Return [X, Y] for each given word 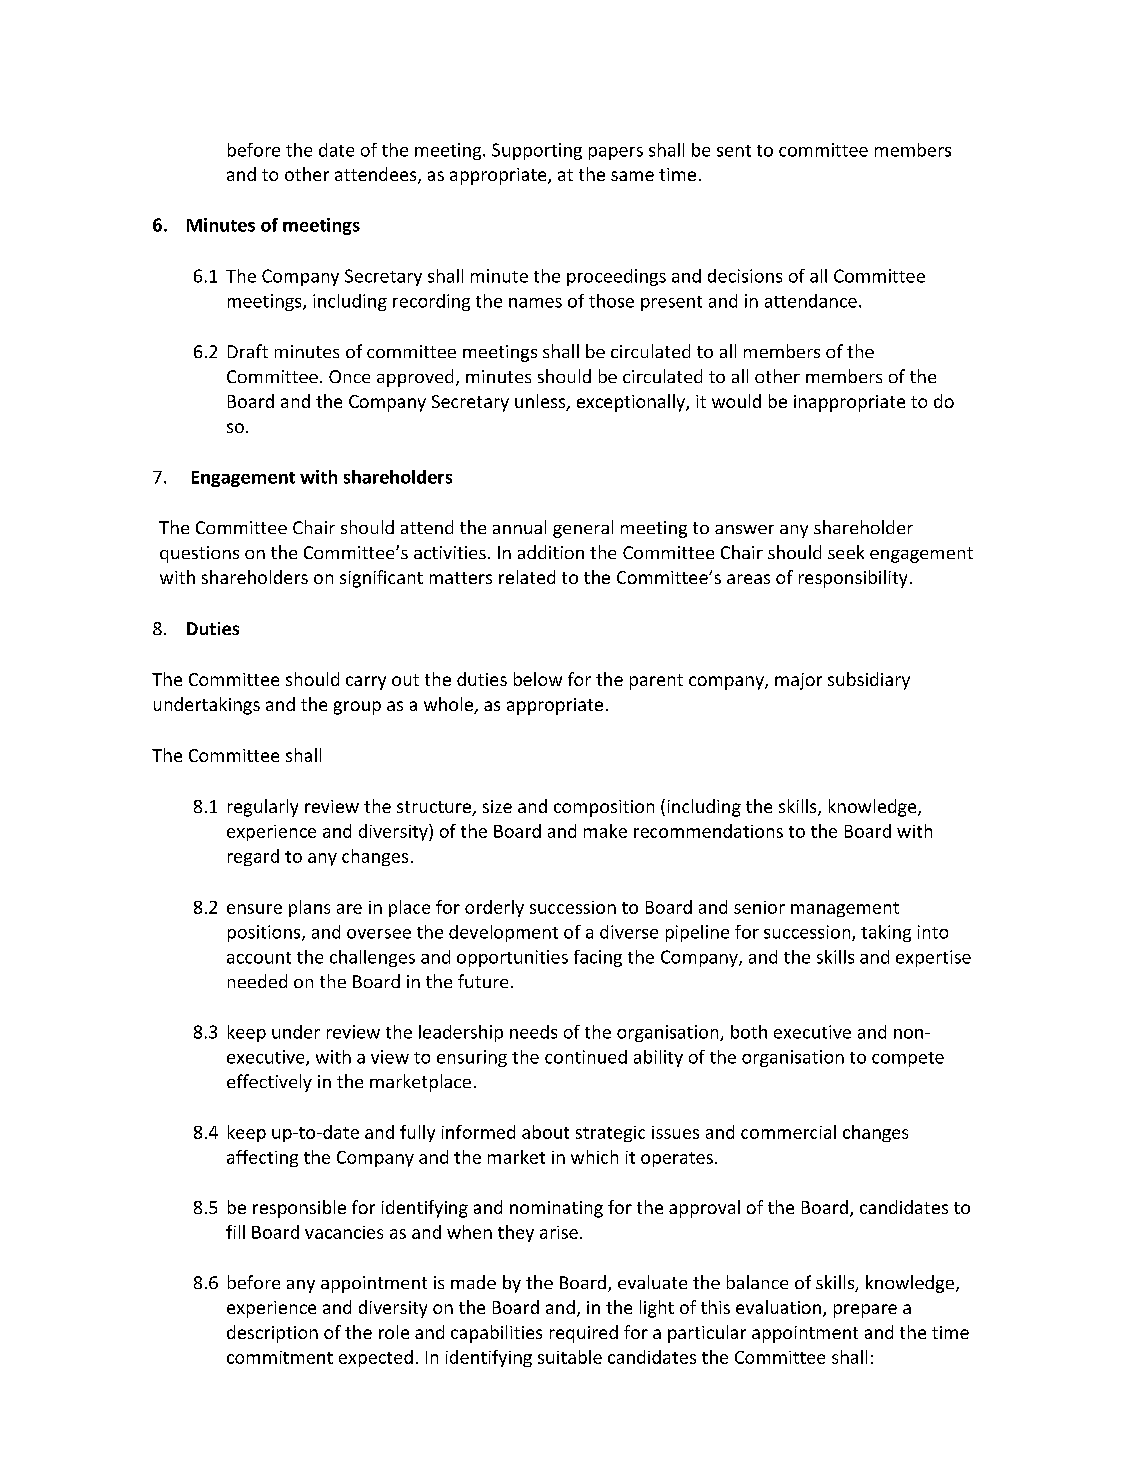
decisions [745, 276]
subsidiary [869, 681]
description [272, 1334]
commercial [788, 1132]
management [845, 909]
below [538, 679]
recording [431, 302]
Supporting [537, 151]
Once [349, 376]
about [545, 1132]
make [605, 831]
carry [366, 683]
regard [253, 857]
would [736, 401]
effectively [269, 1083]
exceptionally [632, 403]
